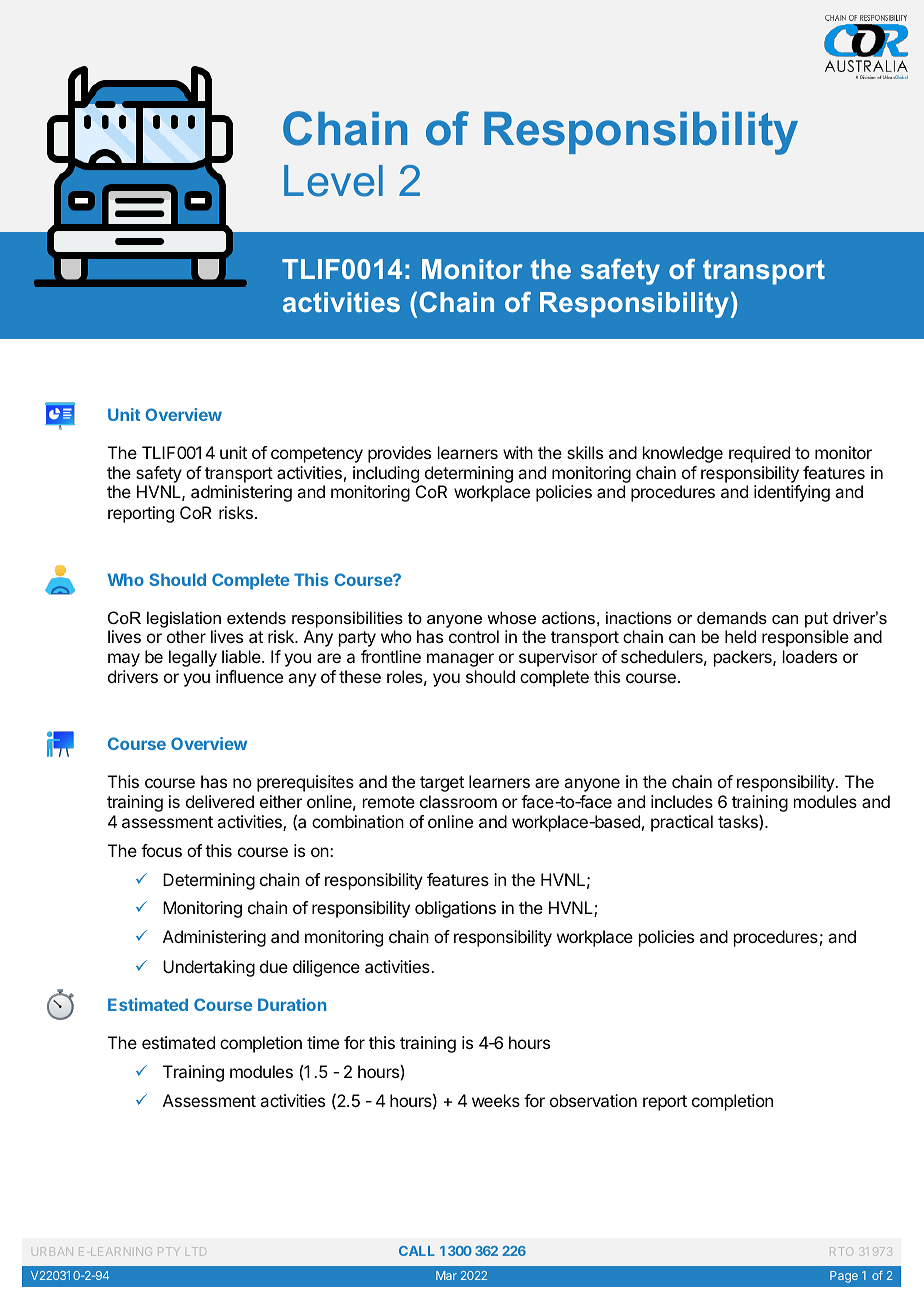 The width and height of the screenshot is (924, 1307). I want to click on observation, so click(593, 1100).
